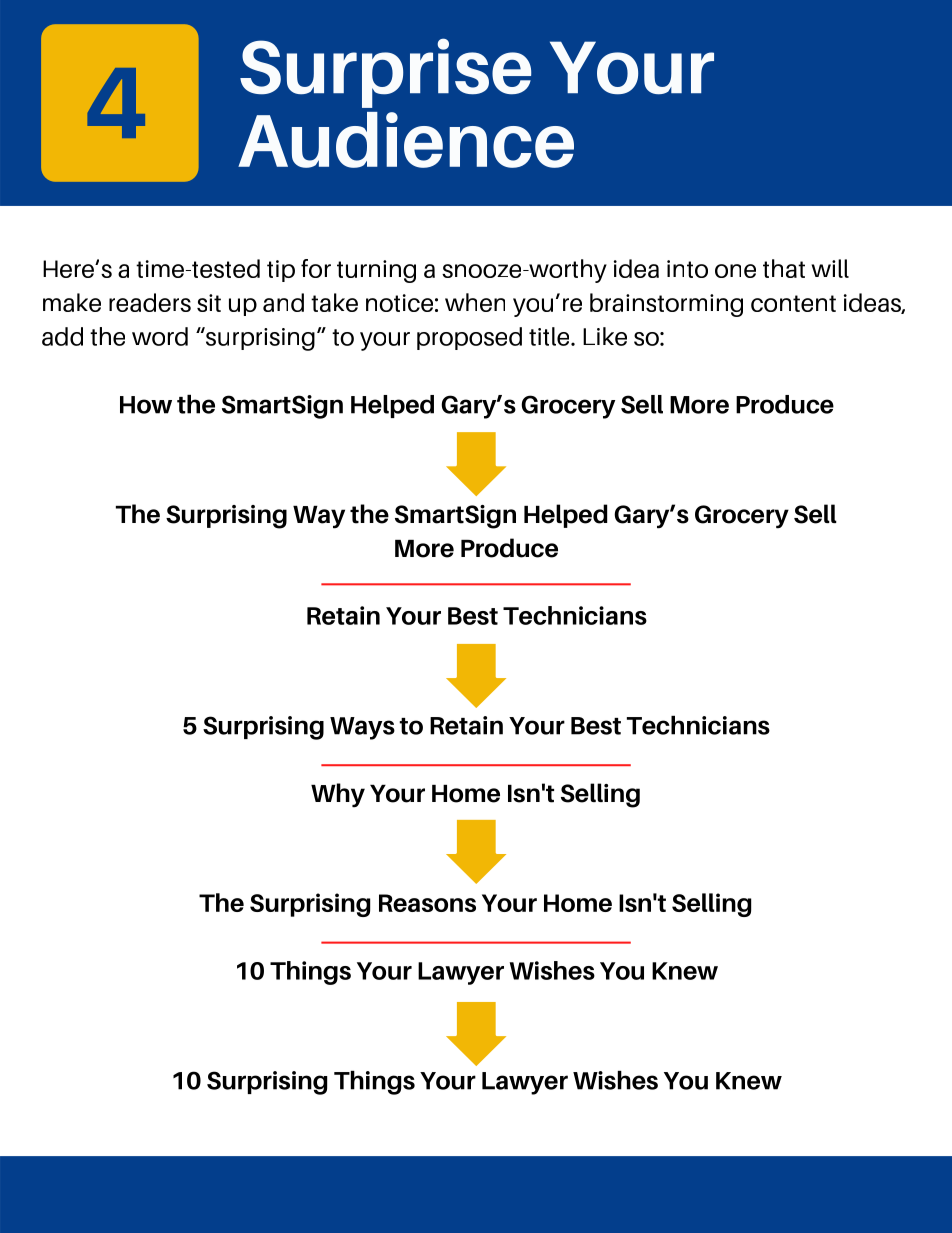  I want to click on How, so click(146, 405).
